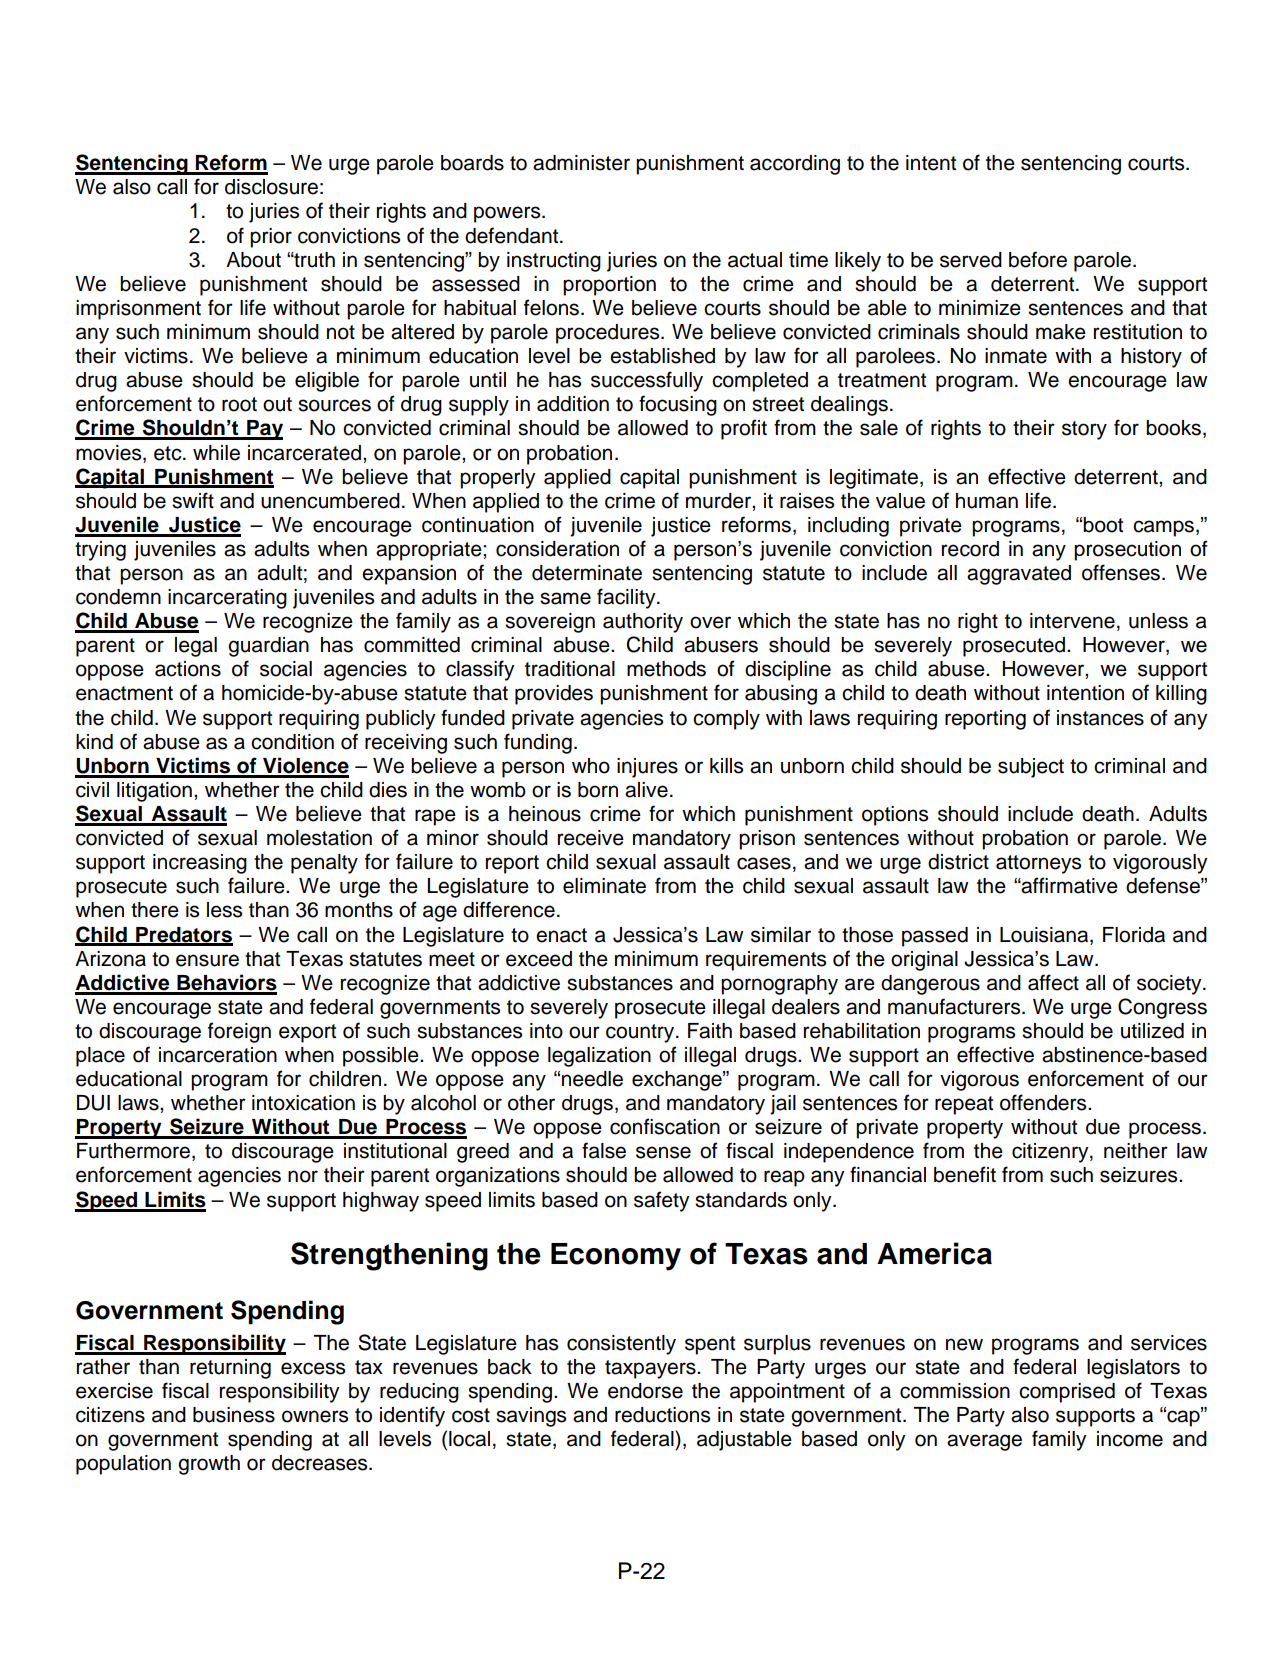  Describe the element at coordinates (662, 1415) in the document. I see `reductions` at that location.
